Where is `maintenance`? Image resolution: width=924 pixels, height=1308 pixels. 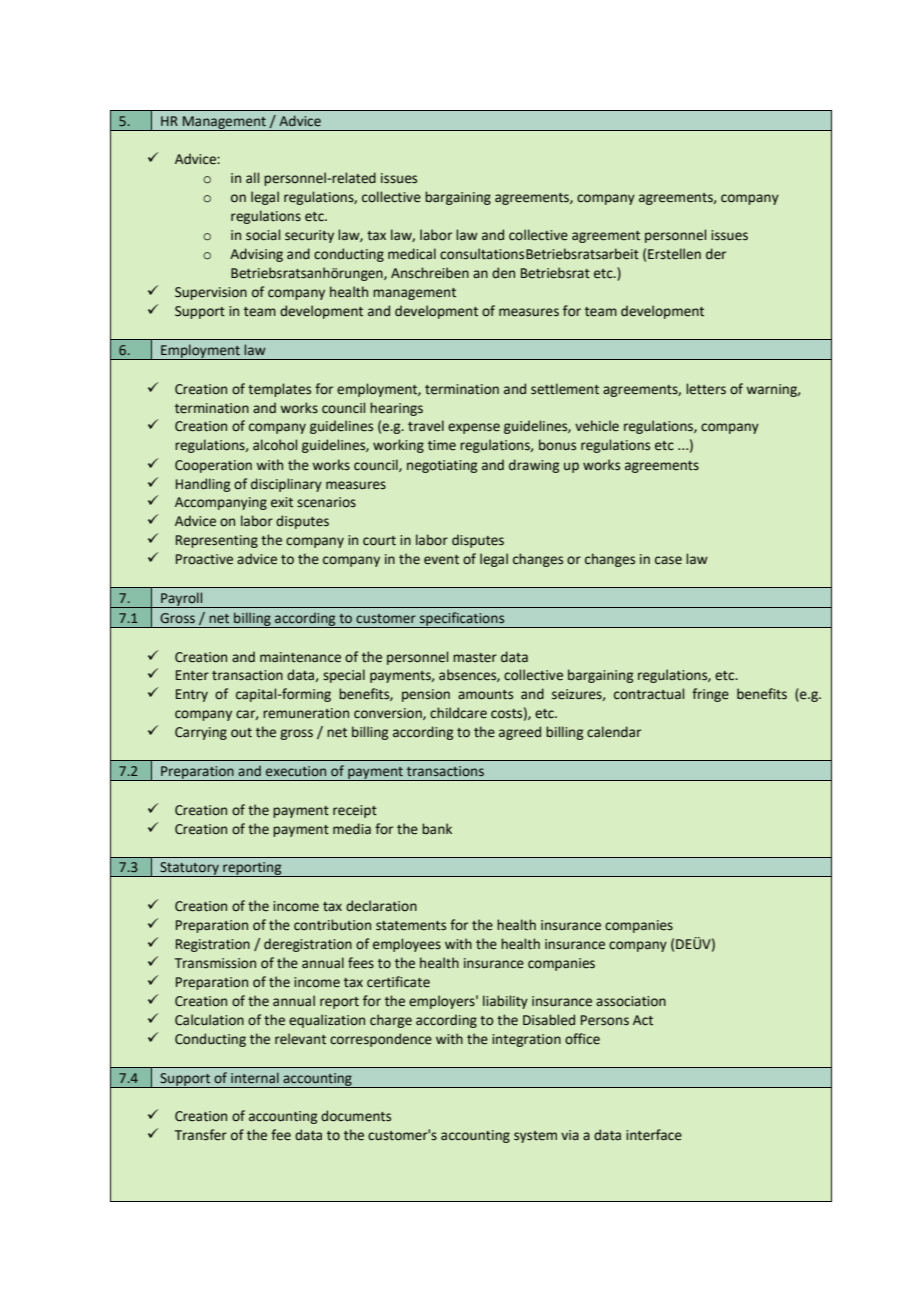 maintenance is located at coordinates (300, 657).
